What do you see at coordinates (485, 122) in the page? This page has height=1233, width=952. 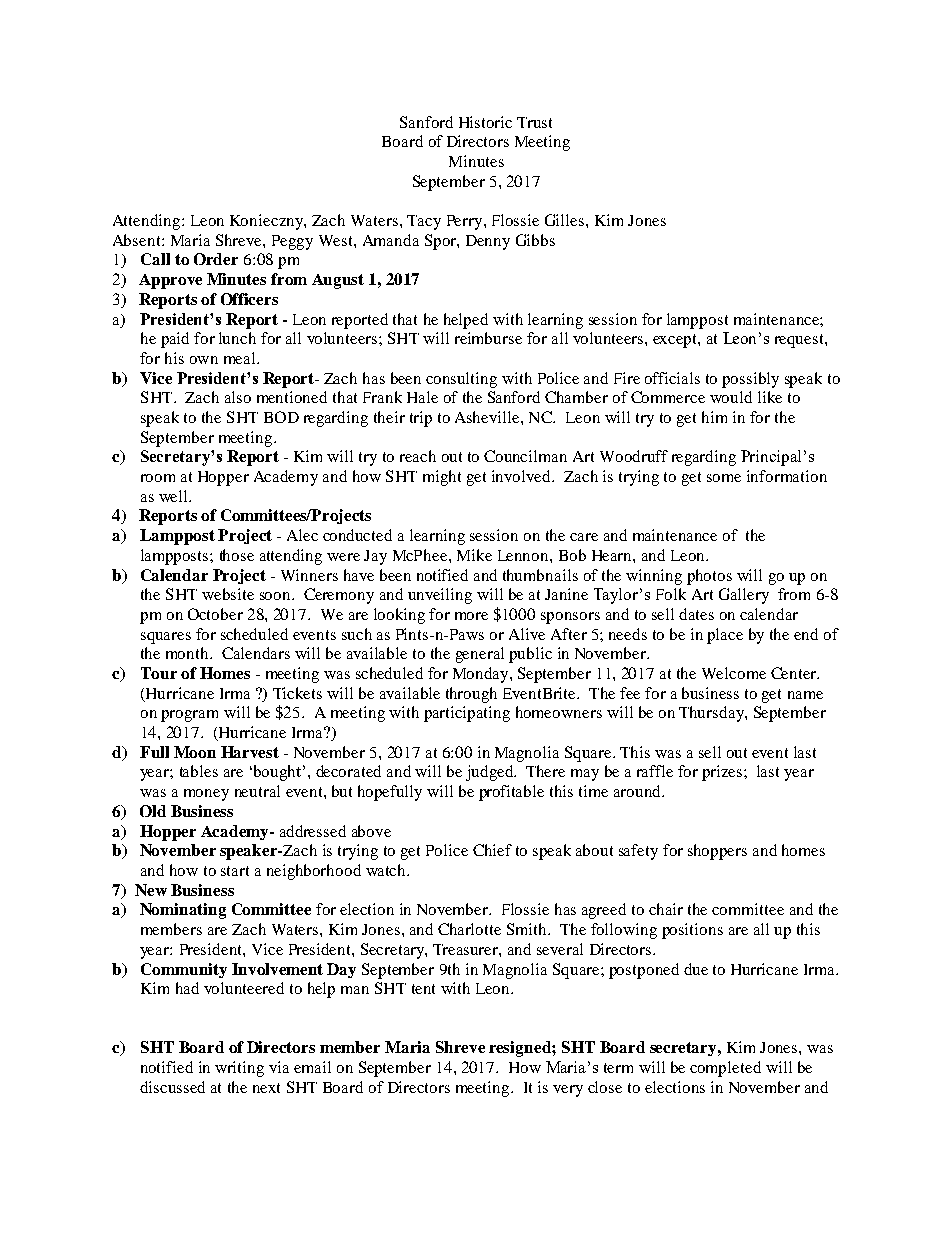 I see `Historic` at bounding box center [485, 122].
